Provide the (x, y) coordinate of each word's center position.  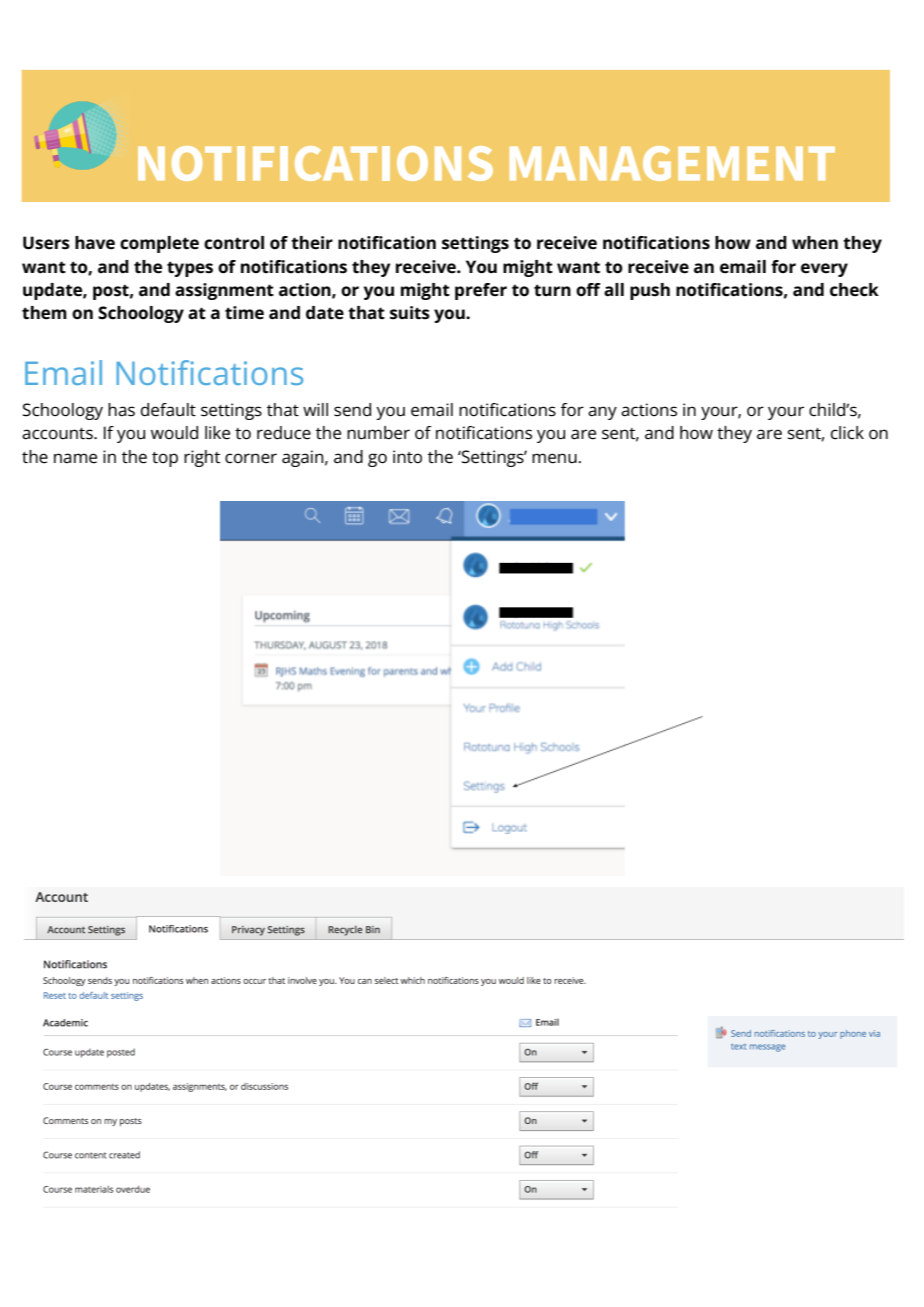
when (815, 243)
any (602, 413)
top (165, 459)
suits (410, 313)
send (352, 410)
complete (159, 244)
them (44, 313)
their (312, 243)
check (854, 290)
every (824, 270)
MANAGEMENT (672, 163)
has (121, 410)
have (95, 243)
